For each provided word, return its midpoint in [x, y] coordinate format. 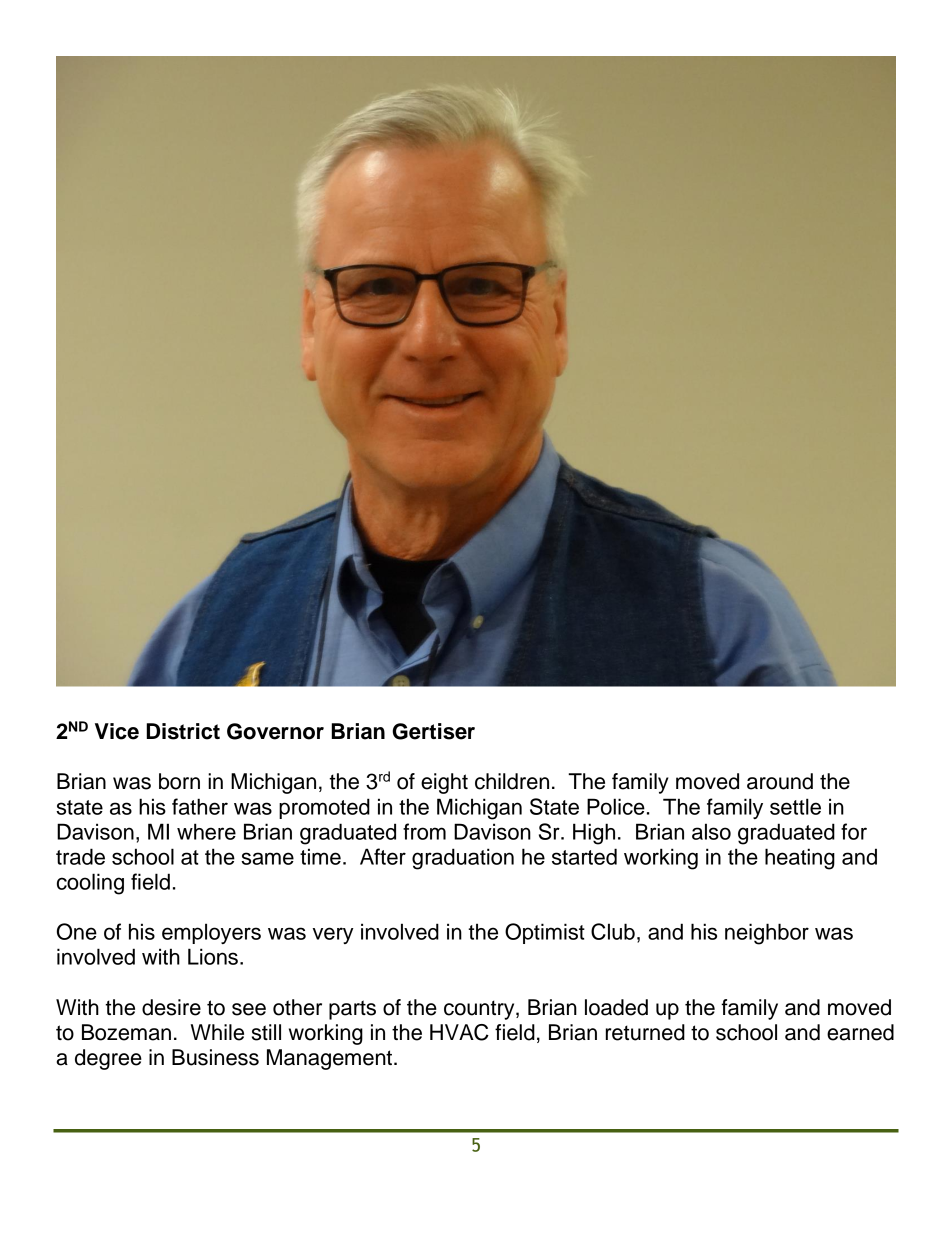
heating [800, 859]
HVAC [459, 1032]
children [512, 781]
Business [215, 1057]
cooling [90, 884]
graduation [463, 859]
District [183, 731]
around [780, 781]
